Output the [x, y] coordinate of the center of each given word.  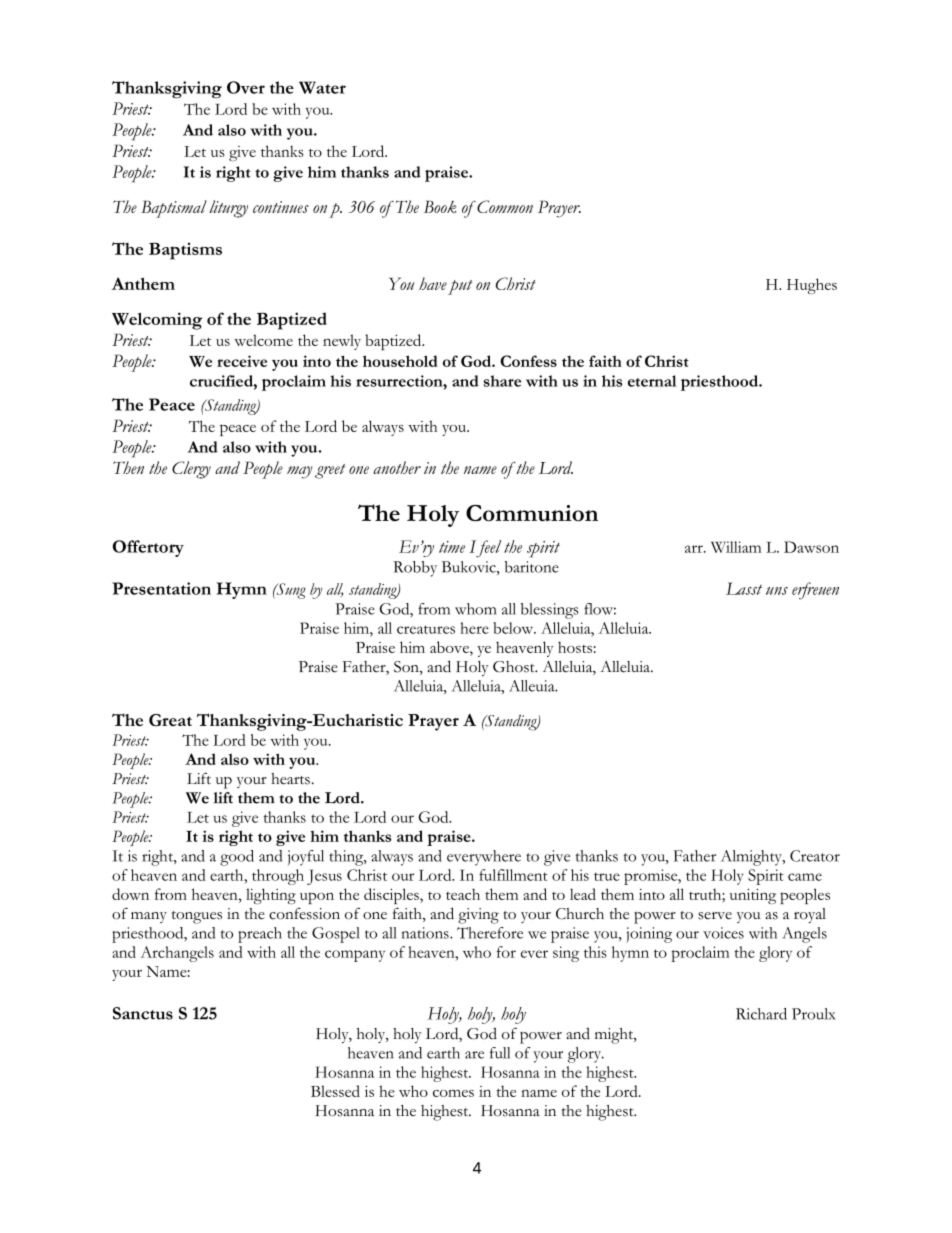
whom [475, 609]
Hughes [812, 286]
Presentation [161, 588]
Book [440, 206]
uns [777, 591]
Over [246, 87]
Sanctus [143, 1013]
